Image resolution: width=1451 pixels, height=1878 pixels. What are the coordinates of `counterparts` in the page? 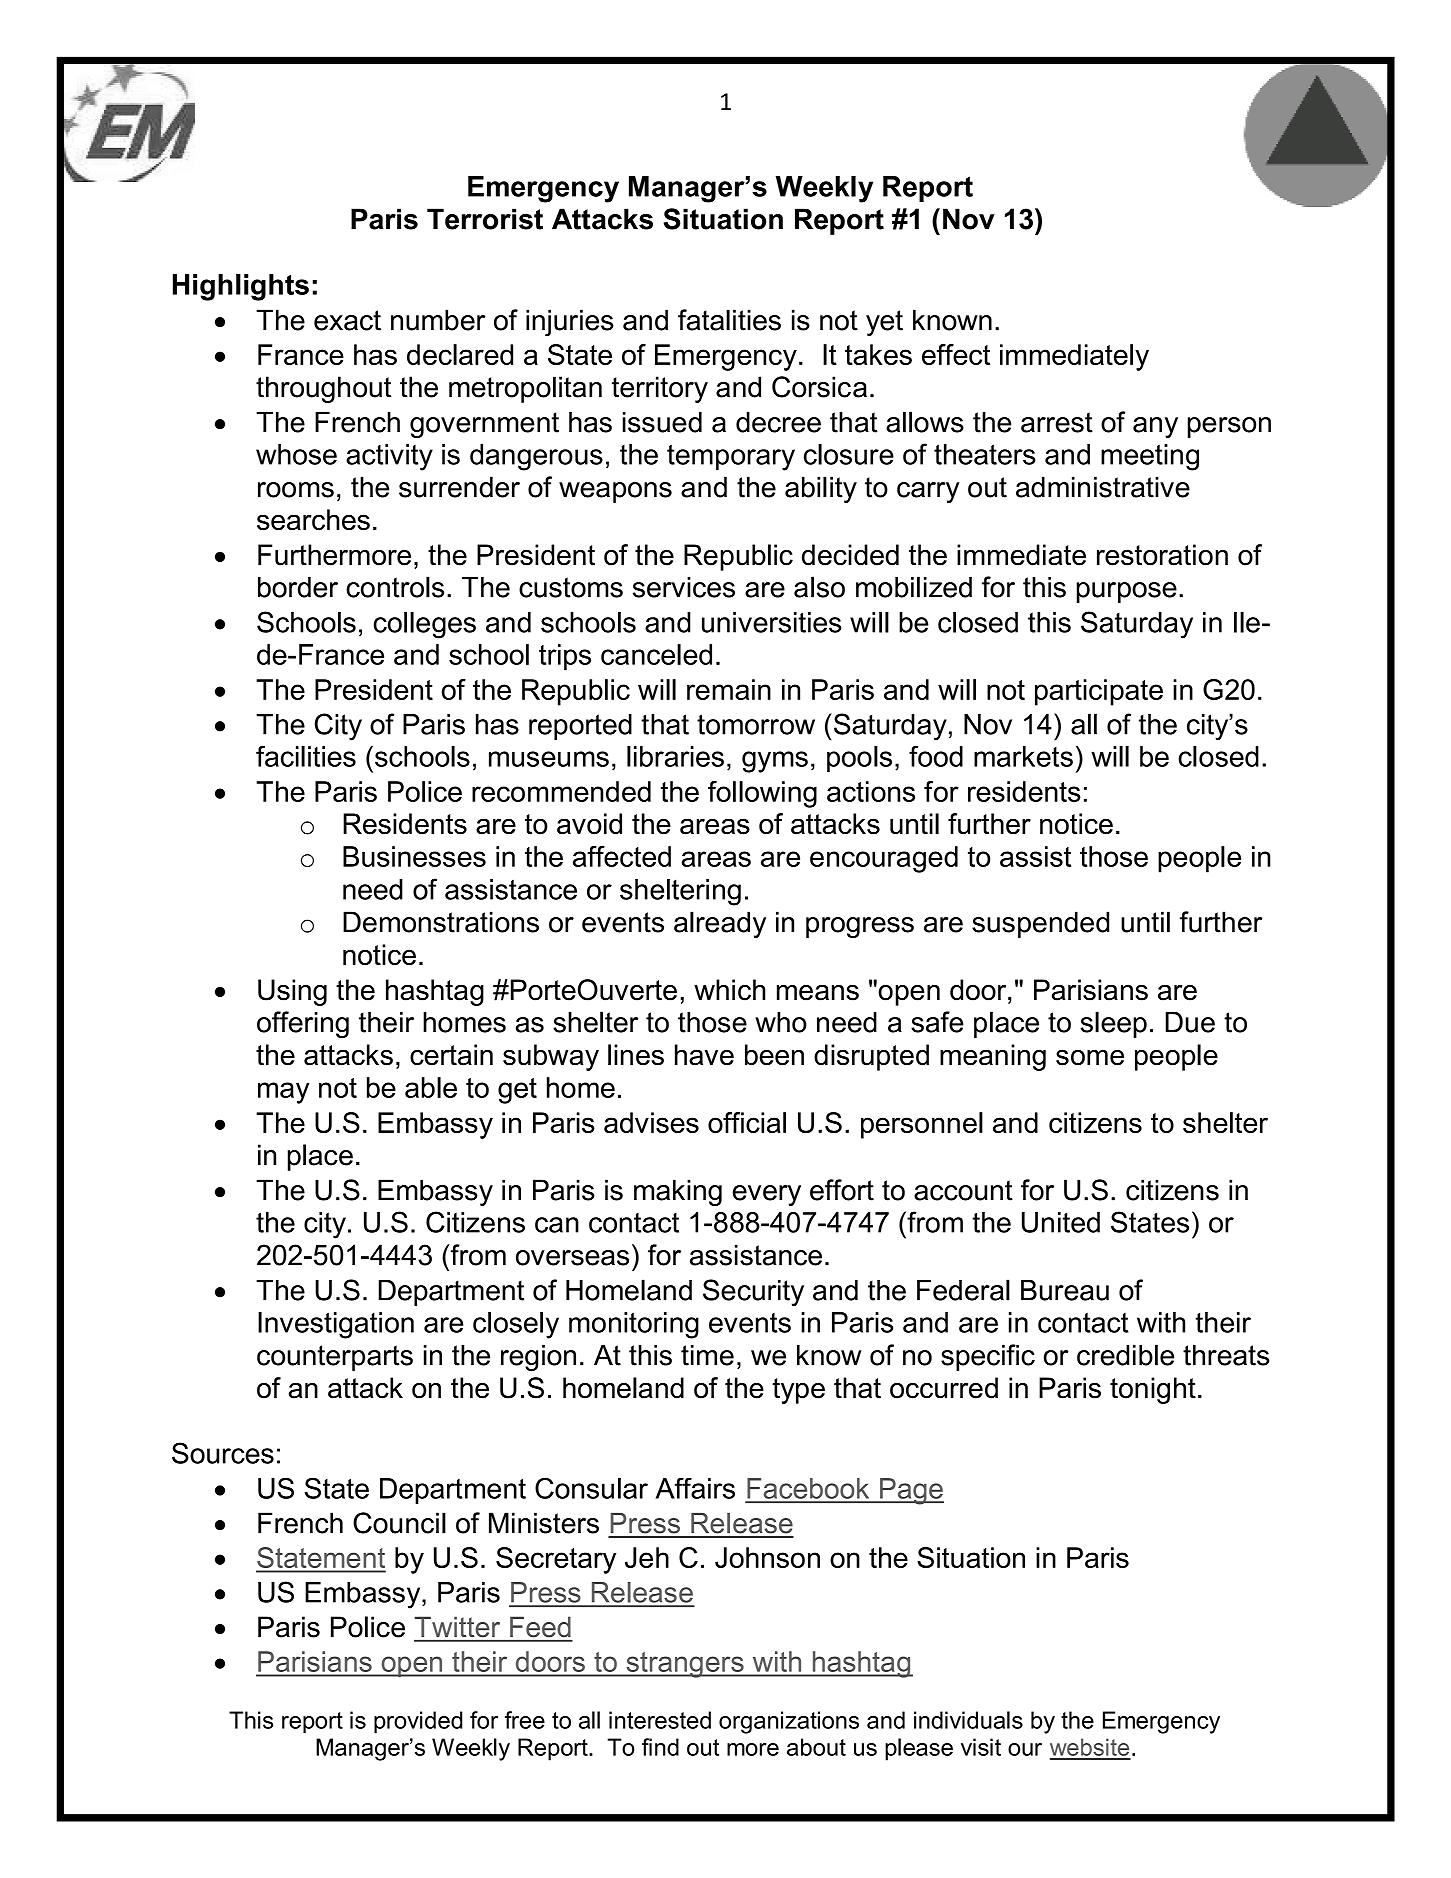 It's located at (335, 1358).
